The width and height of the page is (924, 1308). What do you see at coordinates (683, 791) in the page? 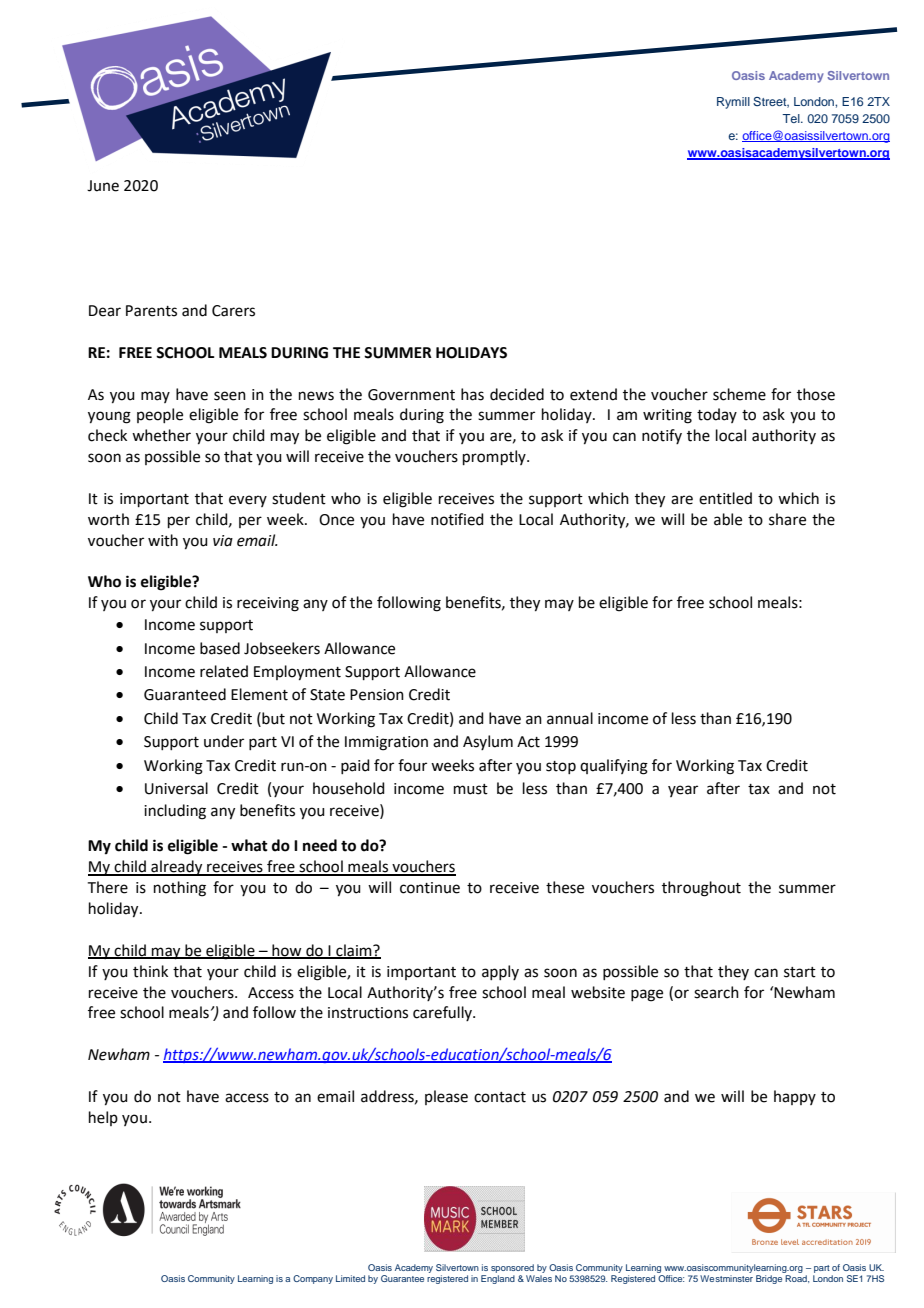
I see `year` at bounding box center [683, 791].
